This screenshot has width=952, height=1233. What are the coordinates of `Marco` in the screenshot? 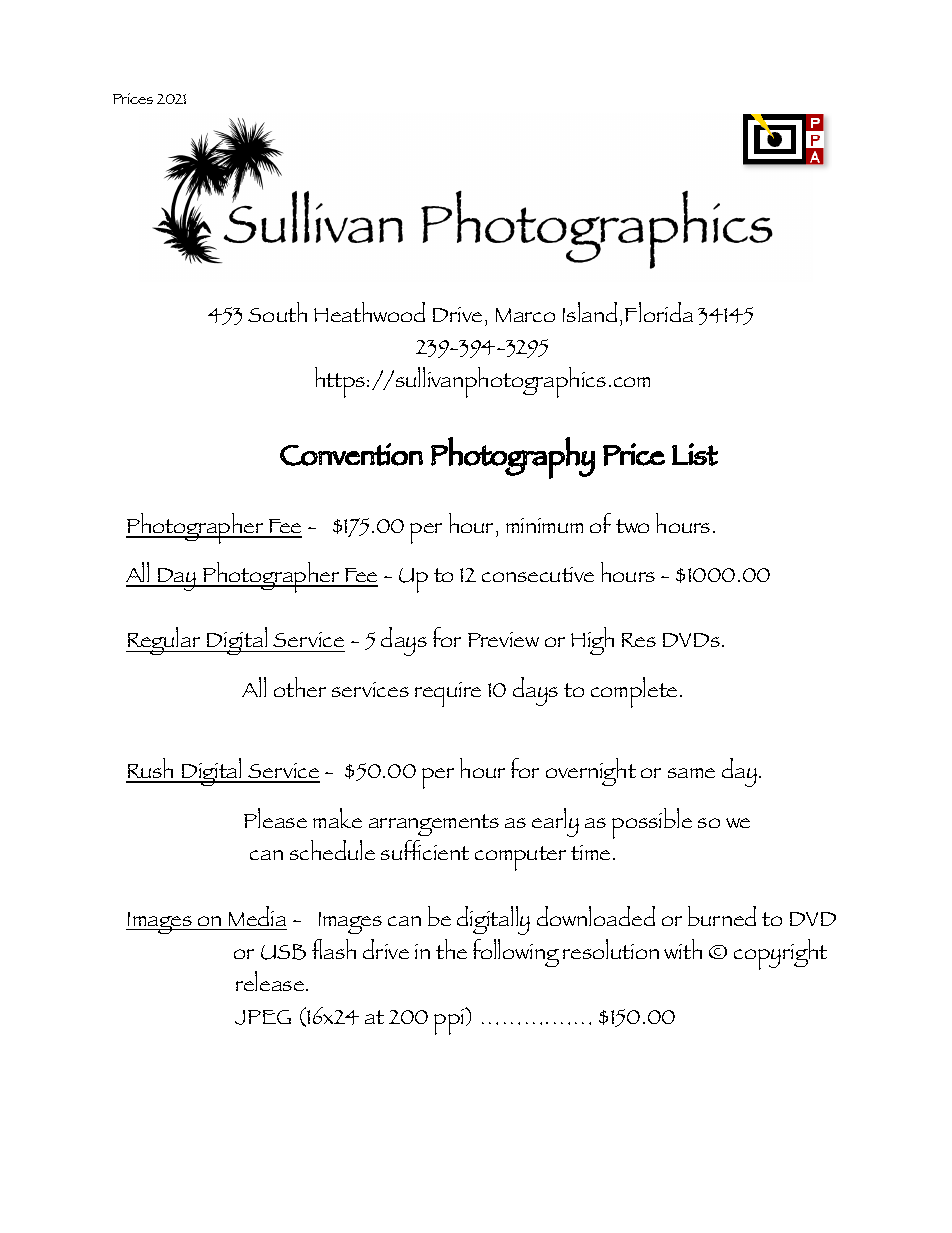 It's located at (525, 315).
